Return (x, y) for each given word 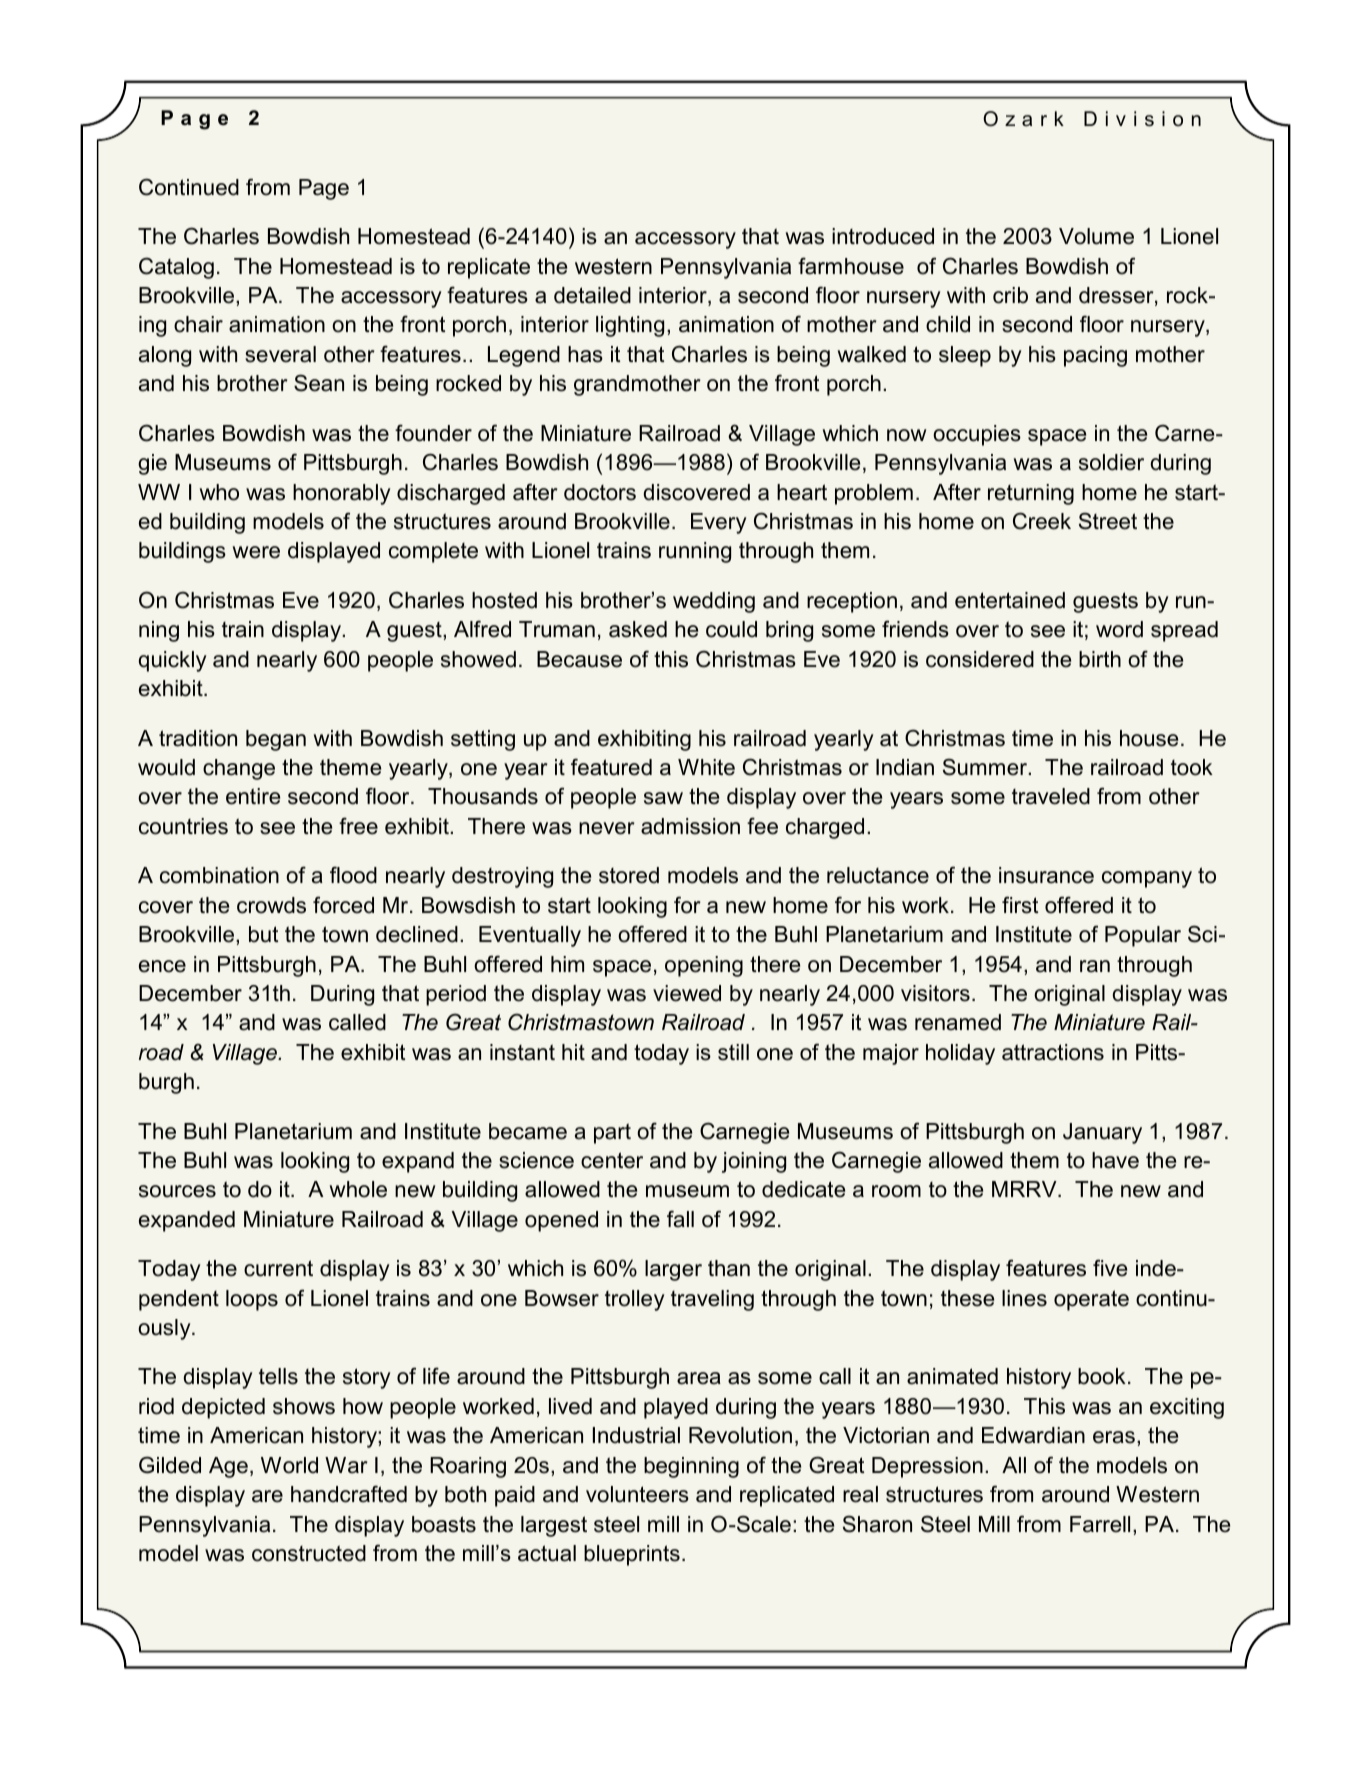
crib (1010, 295)
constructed (309, 1553)
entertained (1010, 600)
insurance (1046, 875)
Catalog (176, 268)
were (256, 552)
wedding (714, 602)
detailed (592, 295)
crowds (271, 905)
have (1115, 1160)
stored (629, 875)
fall (680, 1219)
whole (358, 1189)
